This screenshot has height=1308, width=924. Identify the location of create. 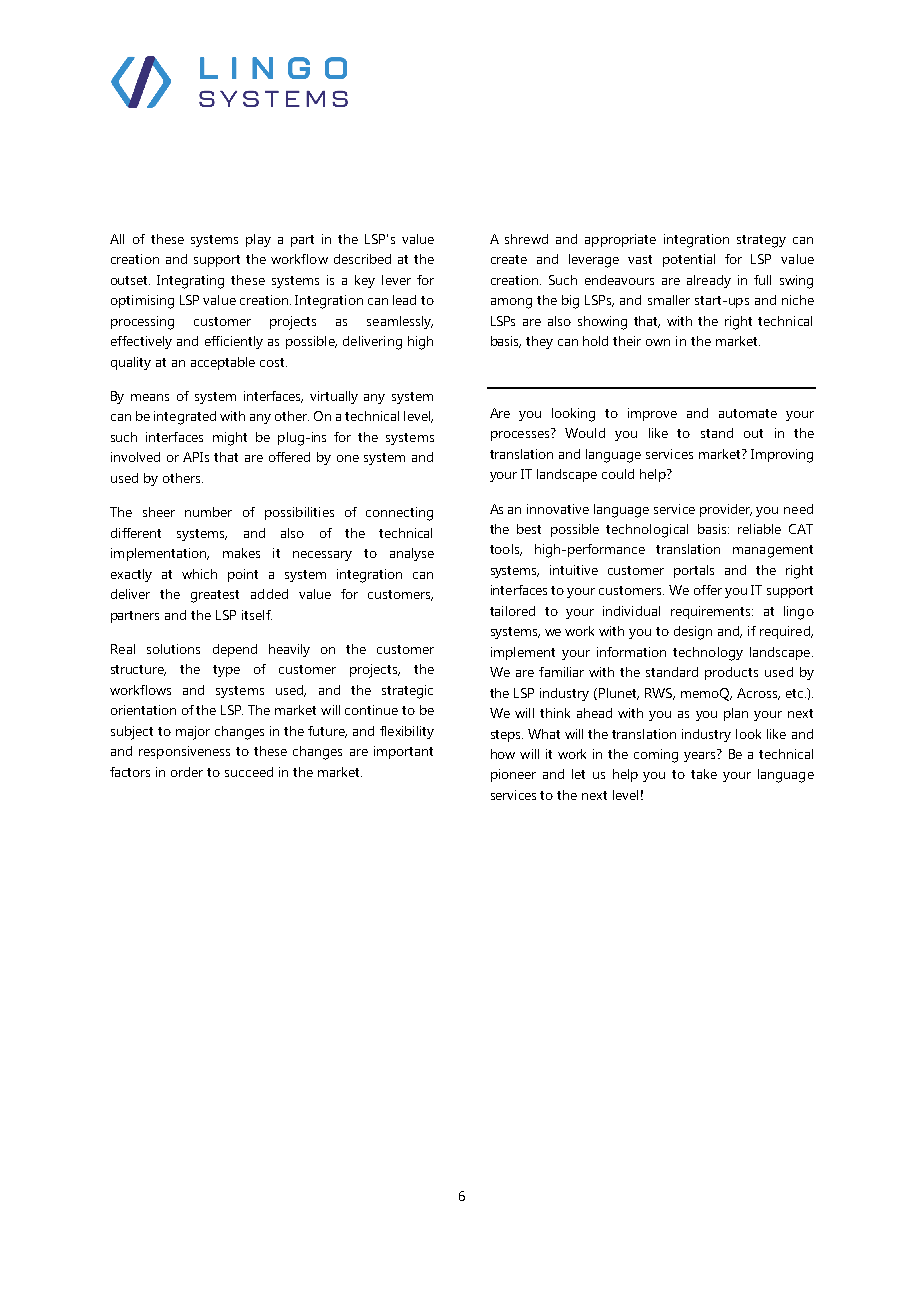
(509, 259).
